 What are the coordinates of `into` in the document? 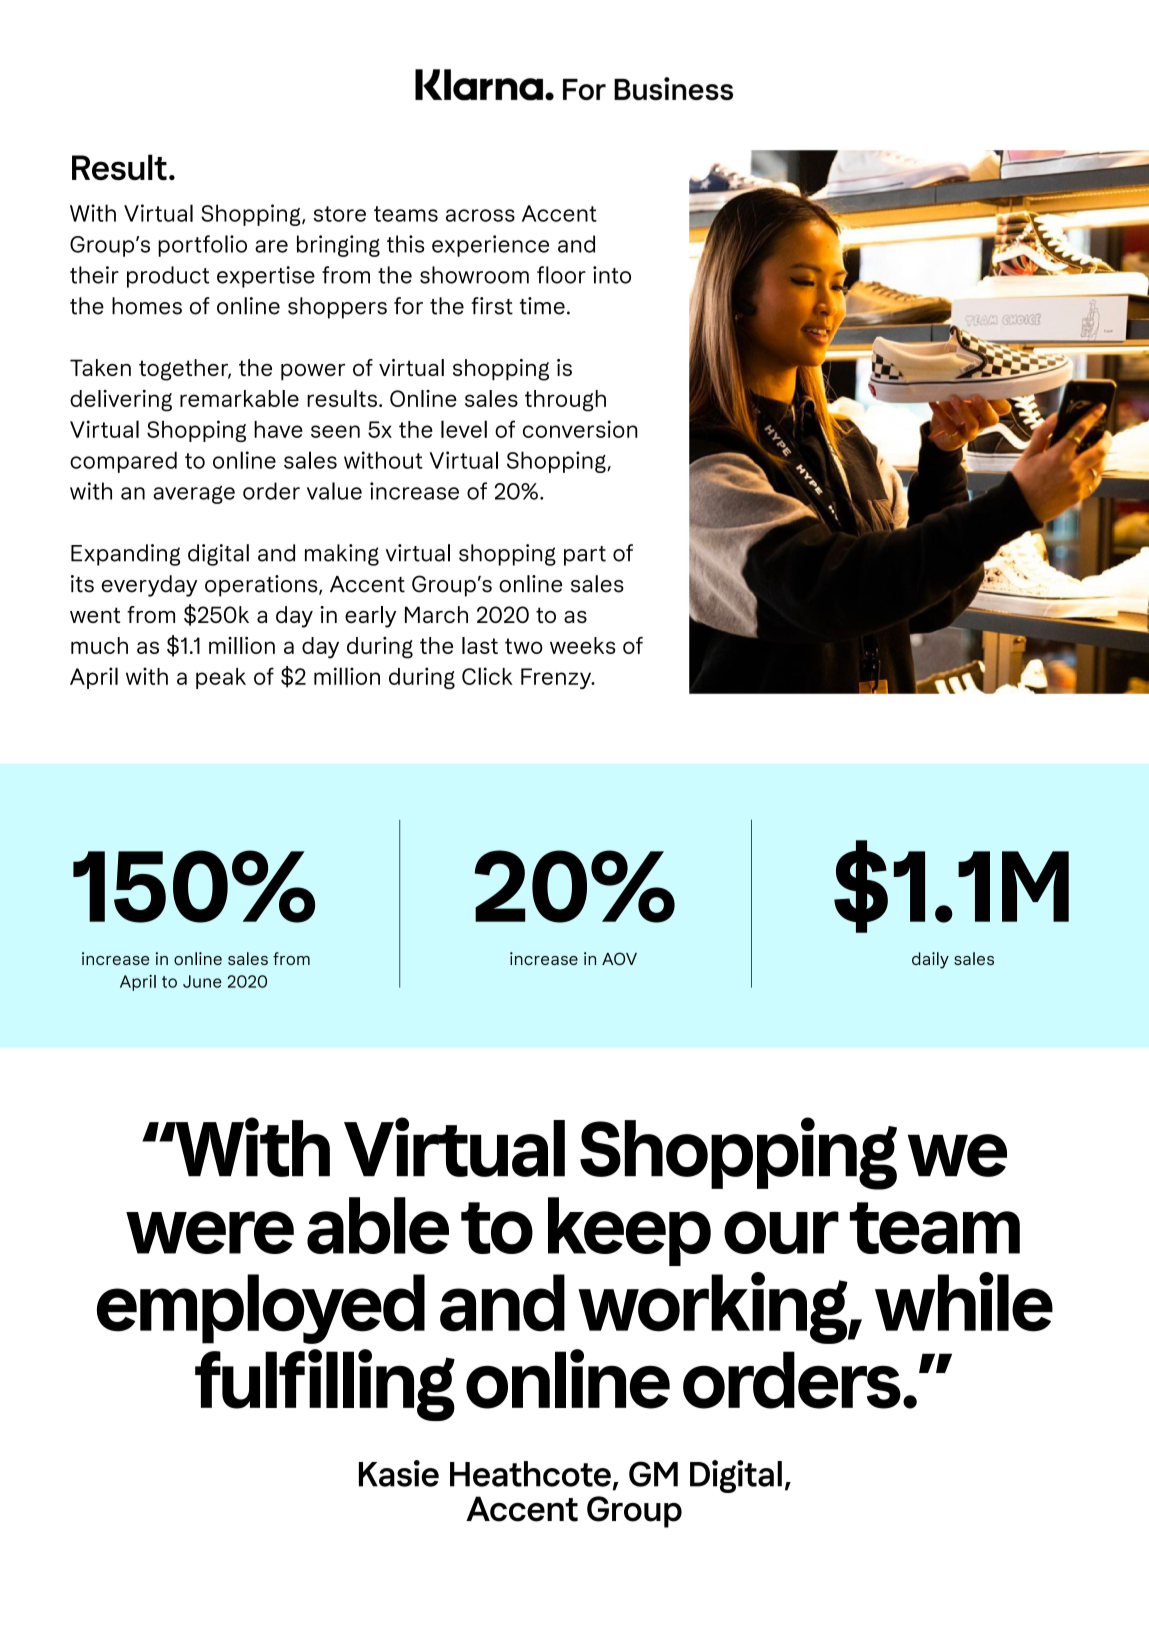 It's located at (612, 275).
